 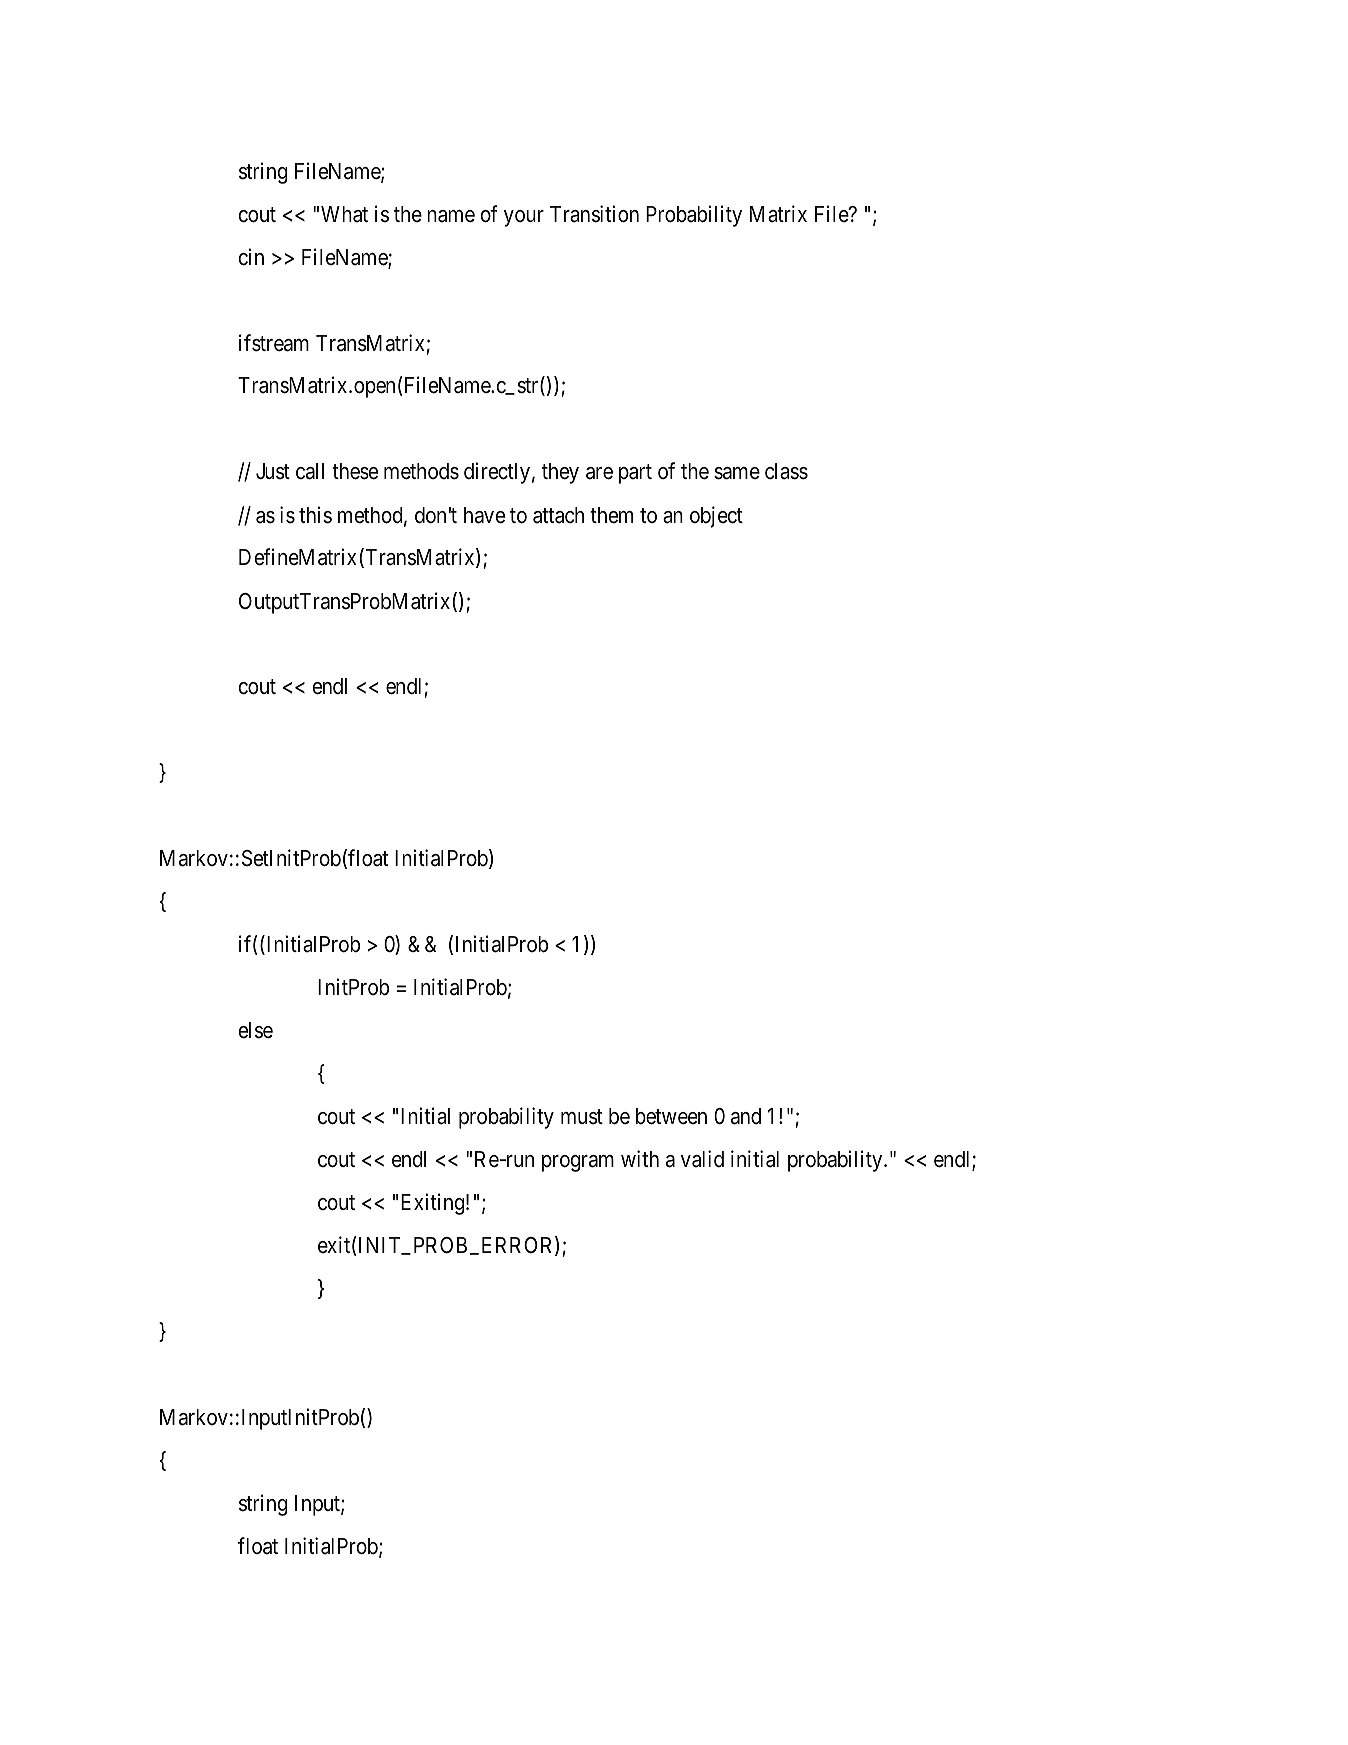 What do you see at coordinates (716, 517) in the image?
I see `object` at bounding box center [716, 517].
